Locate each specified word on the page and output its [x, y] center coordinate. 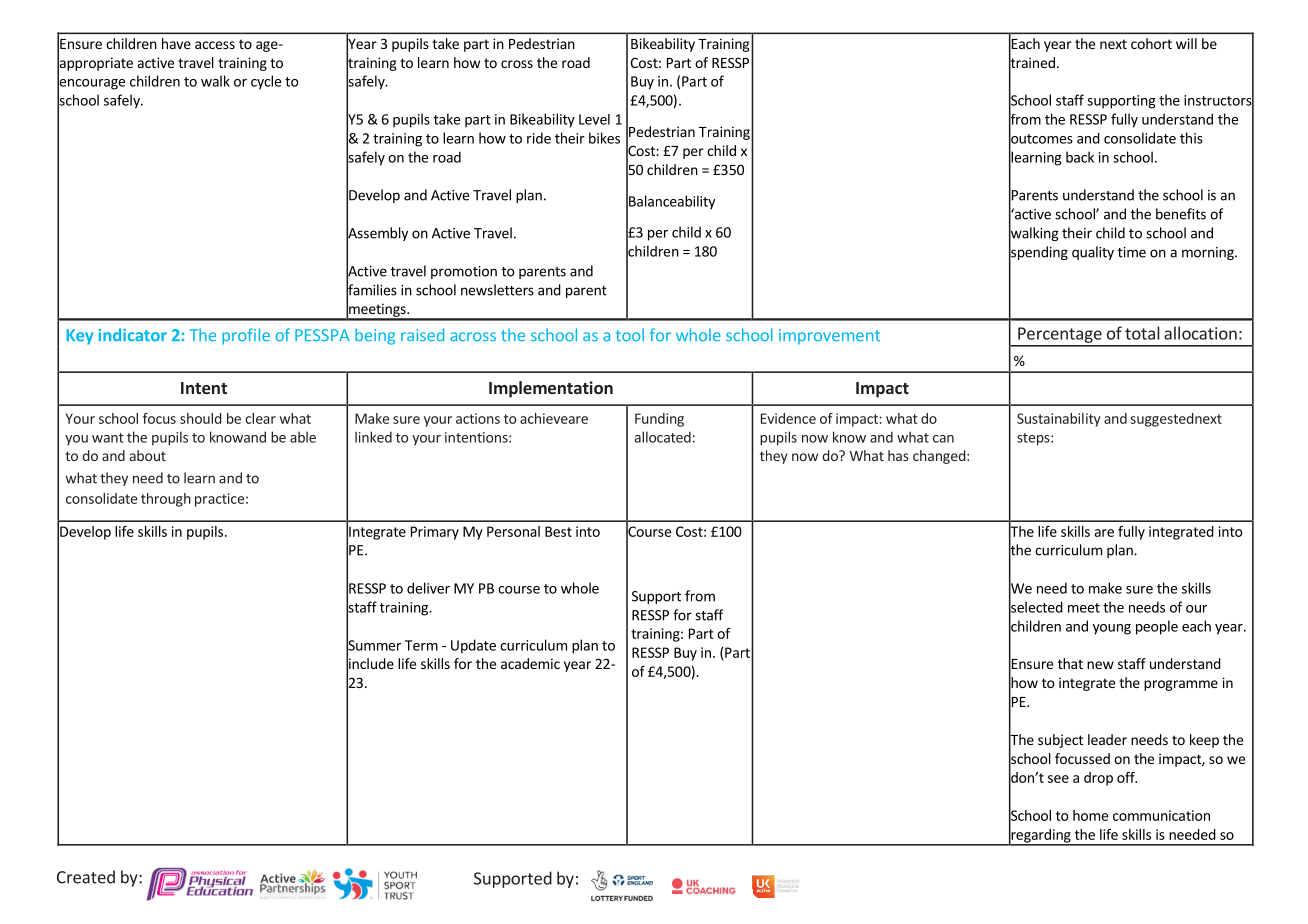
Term [421, 645]
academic [530, 663]
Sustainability [1059, 420]
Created [86, 877]
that [1070, 663]
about [148, 455]
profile [246, 336]
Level [594, 119]
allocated [662, 437]
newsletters [497, 290]
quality [1093, 253]
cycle [266, 82]
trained [1032, 63]
